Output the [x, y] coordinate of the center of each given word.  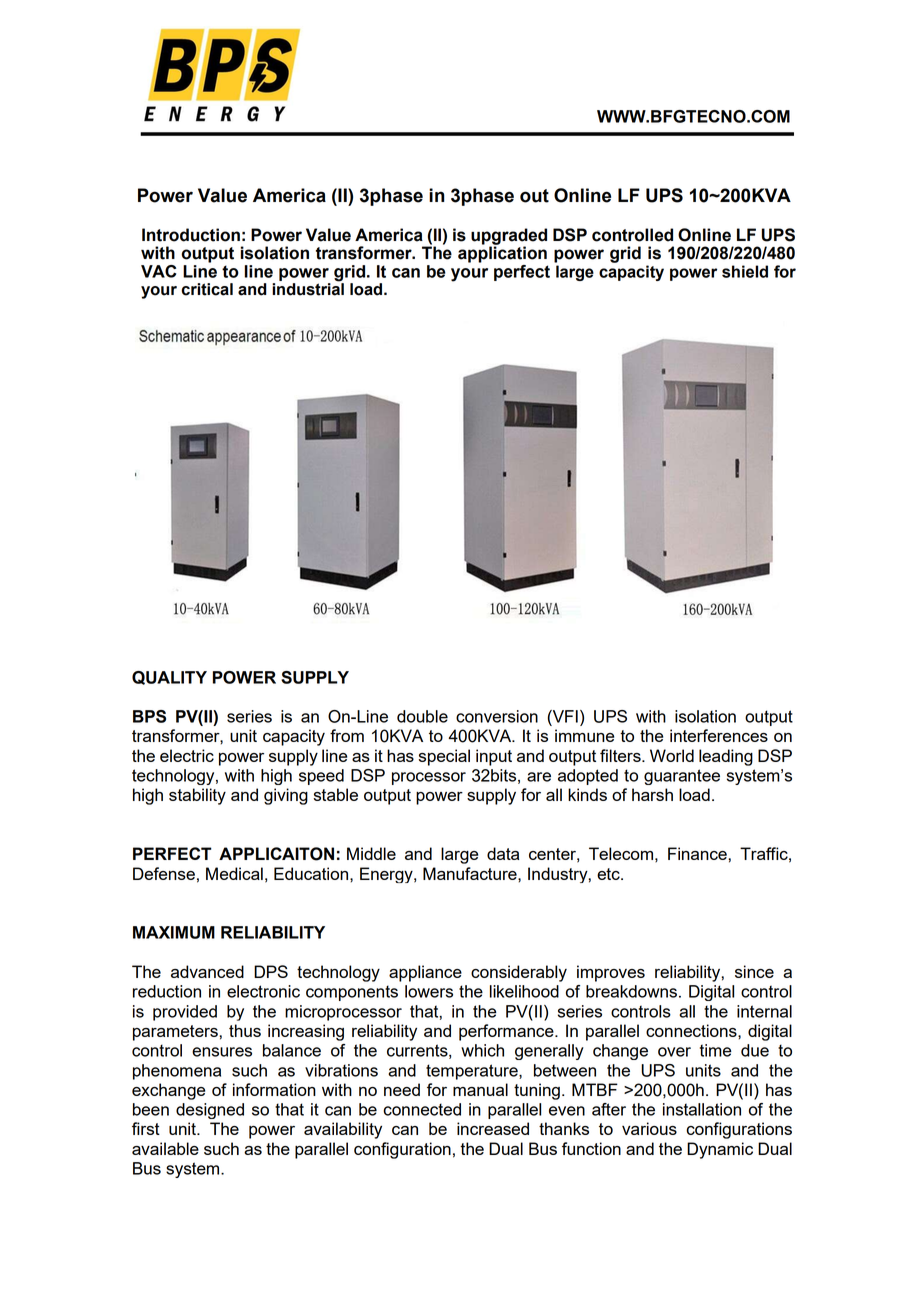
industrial [308, 288]
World [672, 755]
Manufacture [471, 873]
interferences [719, 735]
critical [207, 289]
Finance [698, 853]
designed [210, 1111]
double [422, 716]
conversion [497, 716]
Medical [234, 873]
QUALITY [169, 678]
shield [745, 271]
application [502, 253]
